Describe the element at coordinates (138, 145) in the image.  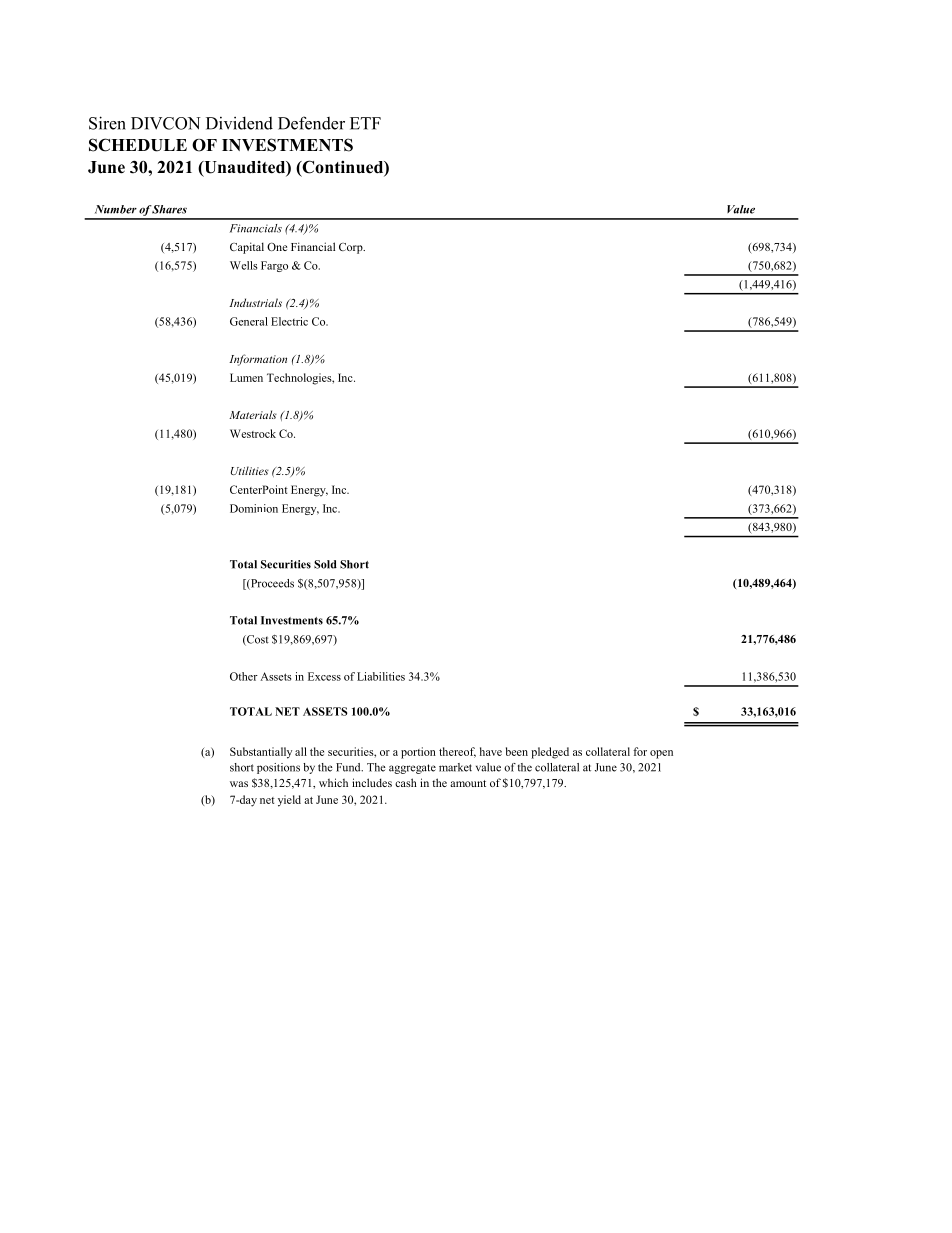
I see `SCHEDULE` at that location.
